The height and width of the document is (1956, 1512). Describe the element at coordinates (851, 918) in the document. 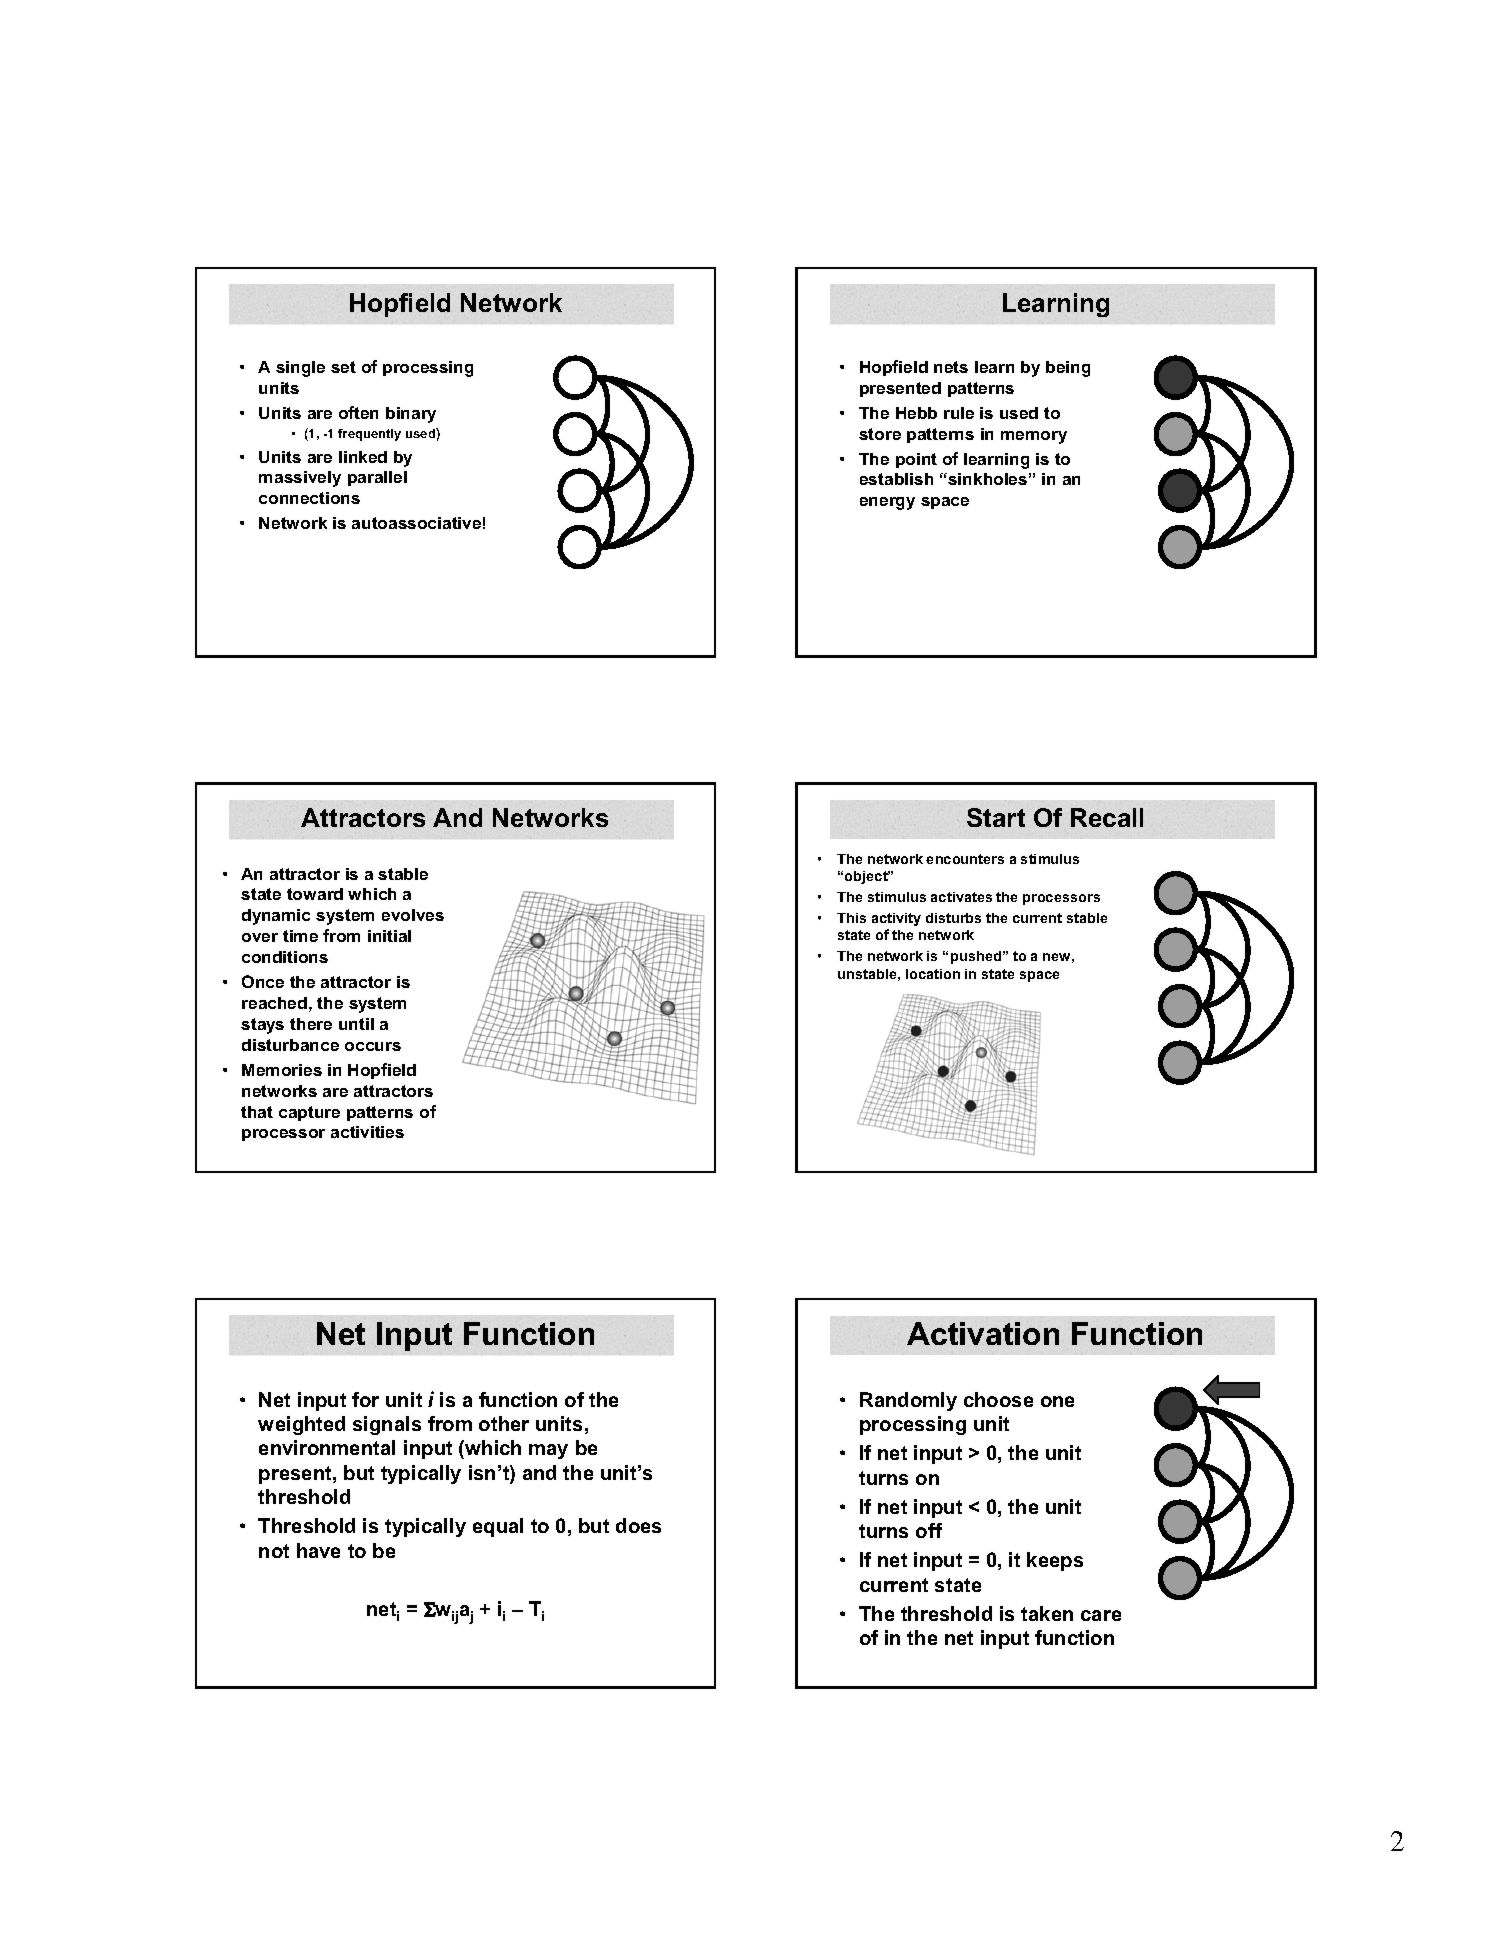

I see `This` at that location.
